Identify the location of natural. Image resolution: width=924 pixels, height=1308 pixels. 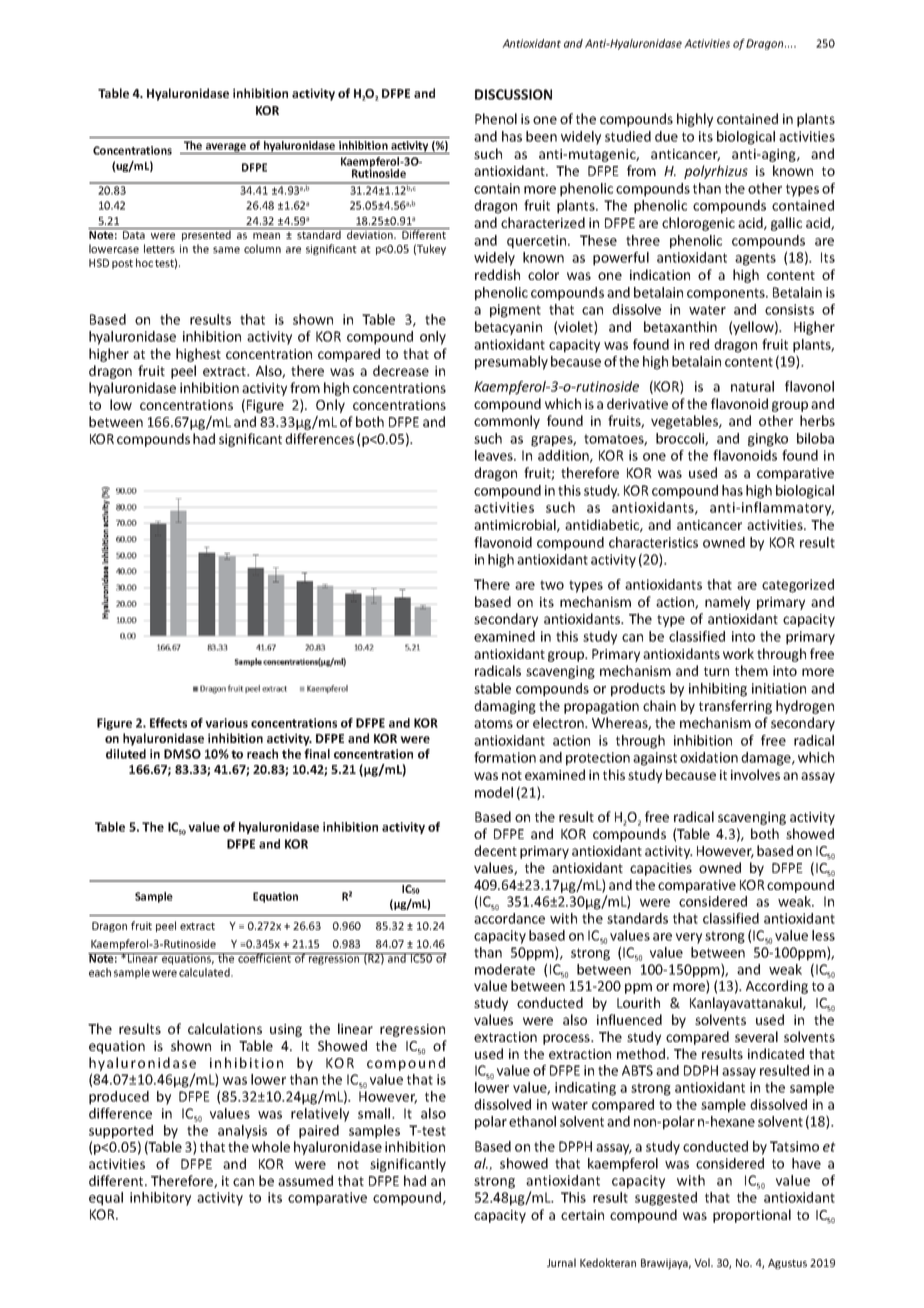
(752, 386).
